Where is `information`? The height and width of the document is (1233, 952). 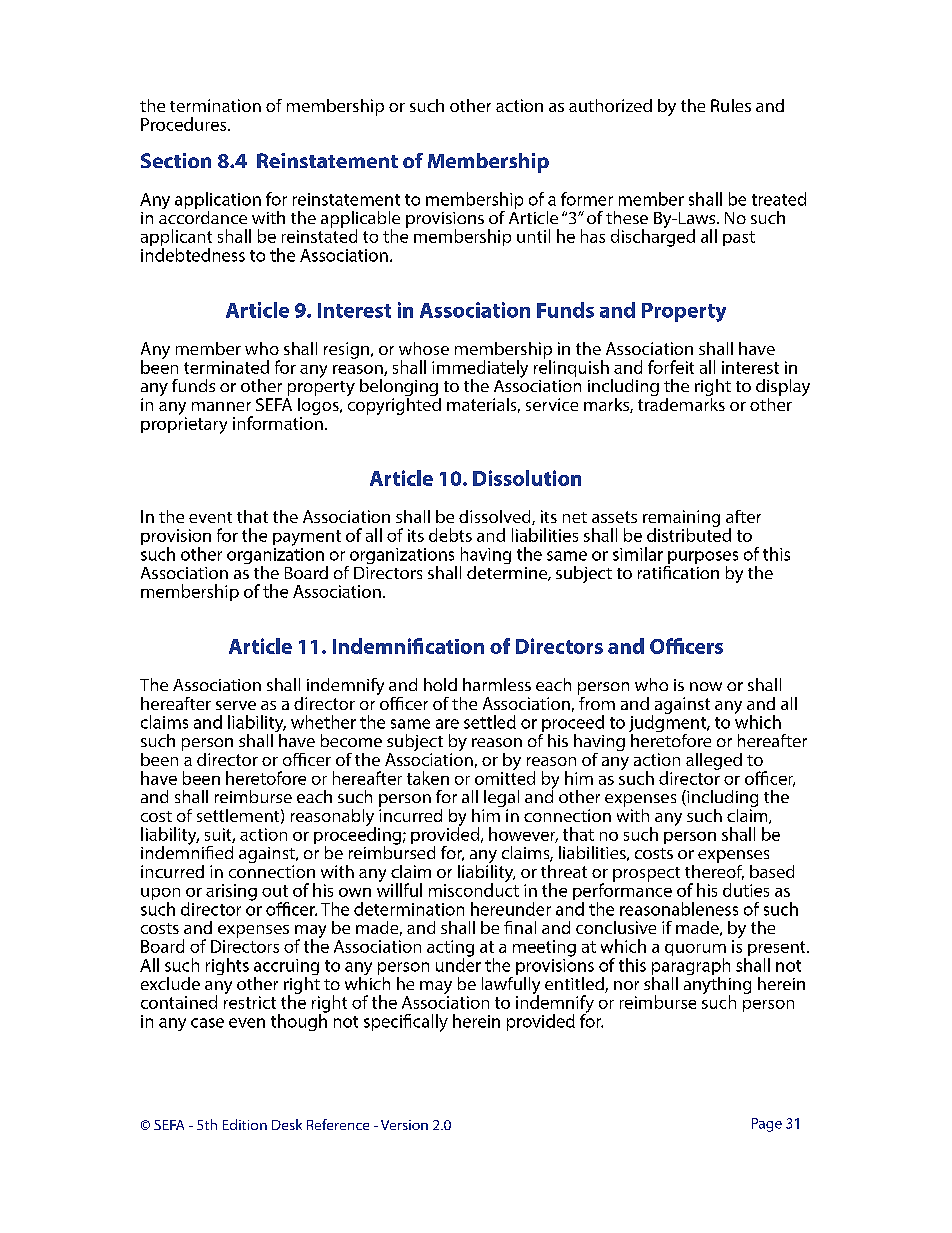
information is located at coordinates (278, 422).
